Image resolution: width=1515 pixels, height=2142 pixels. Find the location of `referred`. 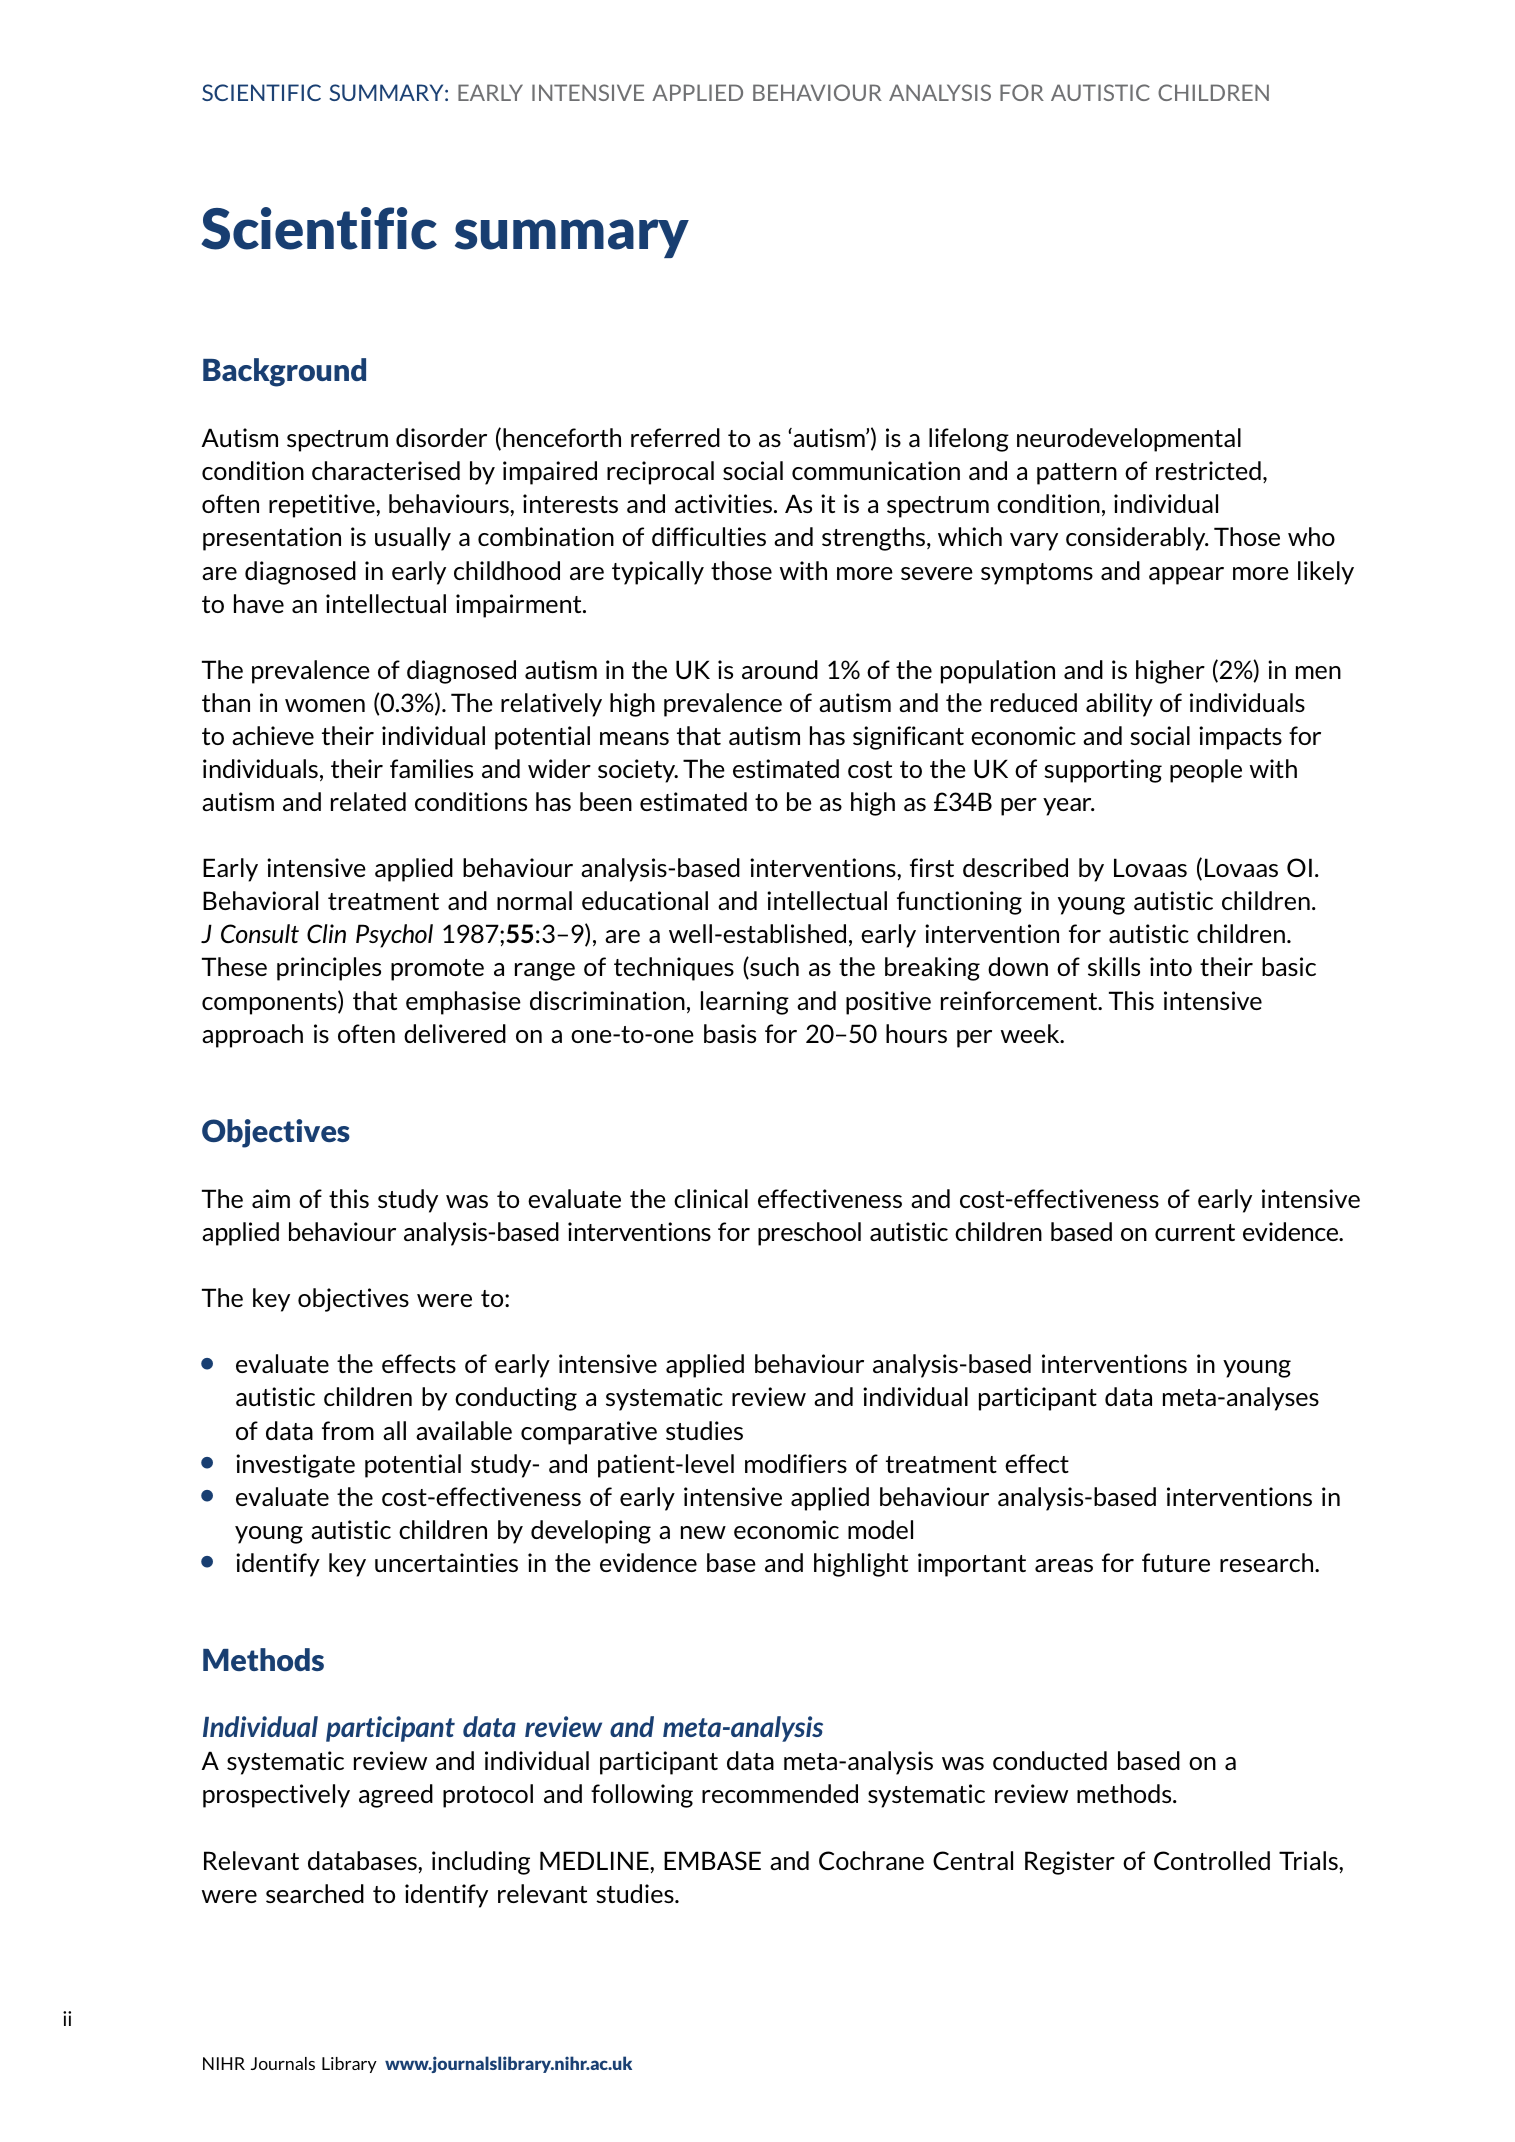

referred is located at coordinates (675, 437).
